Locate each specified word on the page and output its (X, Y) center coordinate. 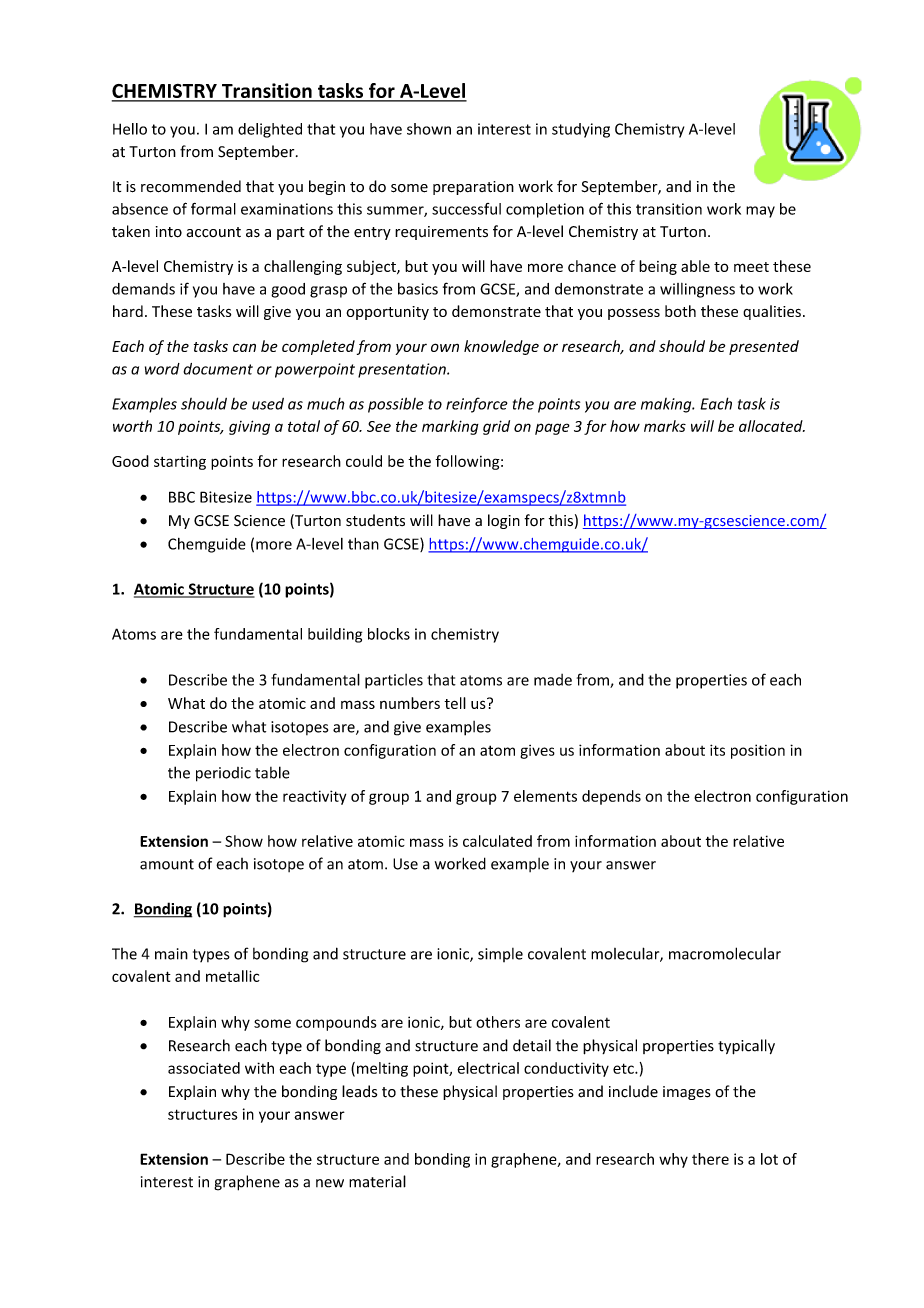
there (710, 1159)
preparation (473, 188)
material (377, 1181)
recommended (191, 186)
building (335, 635)
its (717, 750)
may (760, 212)
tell (455, 703)
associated (204, 1068)
